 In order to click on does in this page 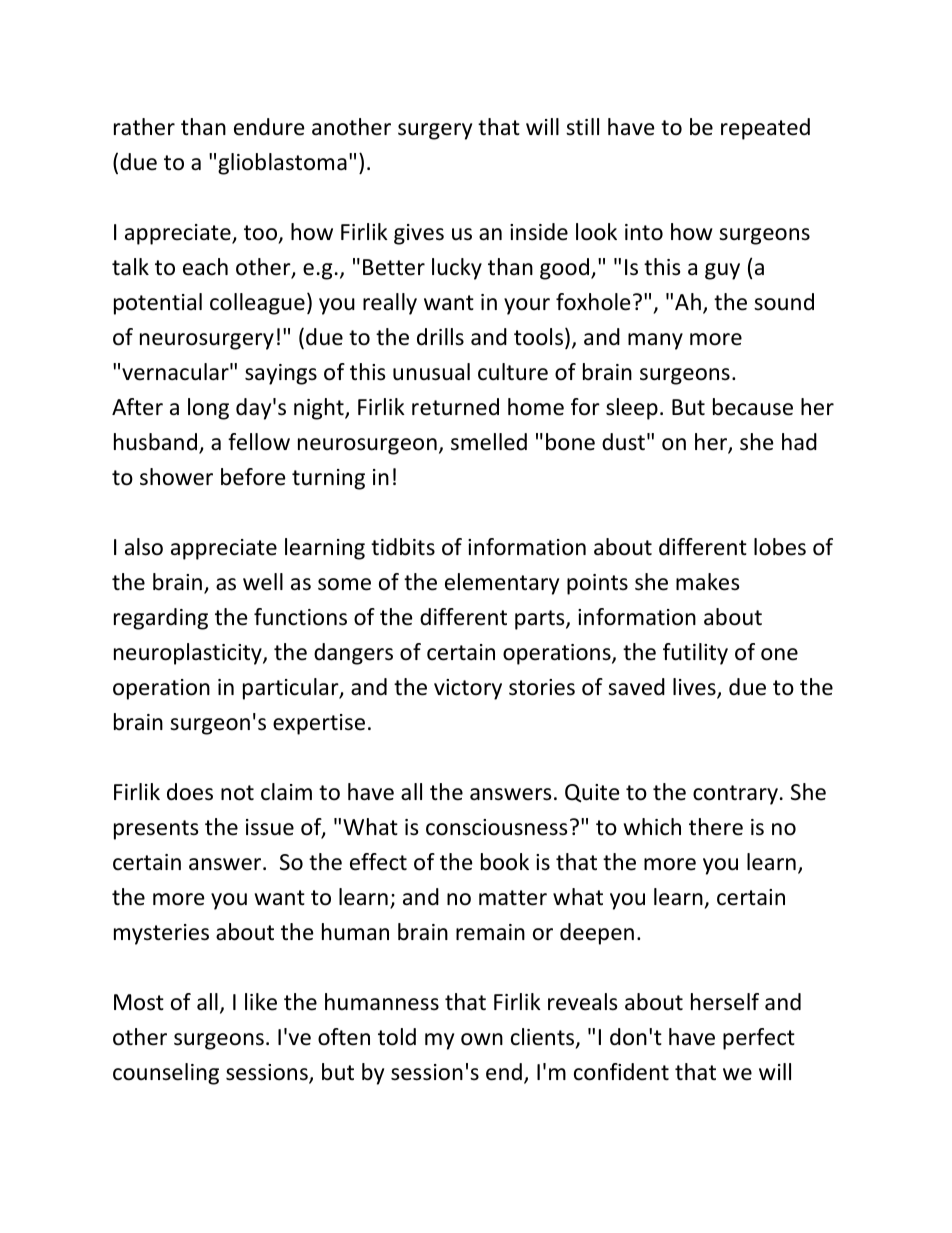, I will do `click(190, 792)`.
